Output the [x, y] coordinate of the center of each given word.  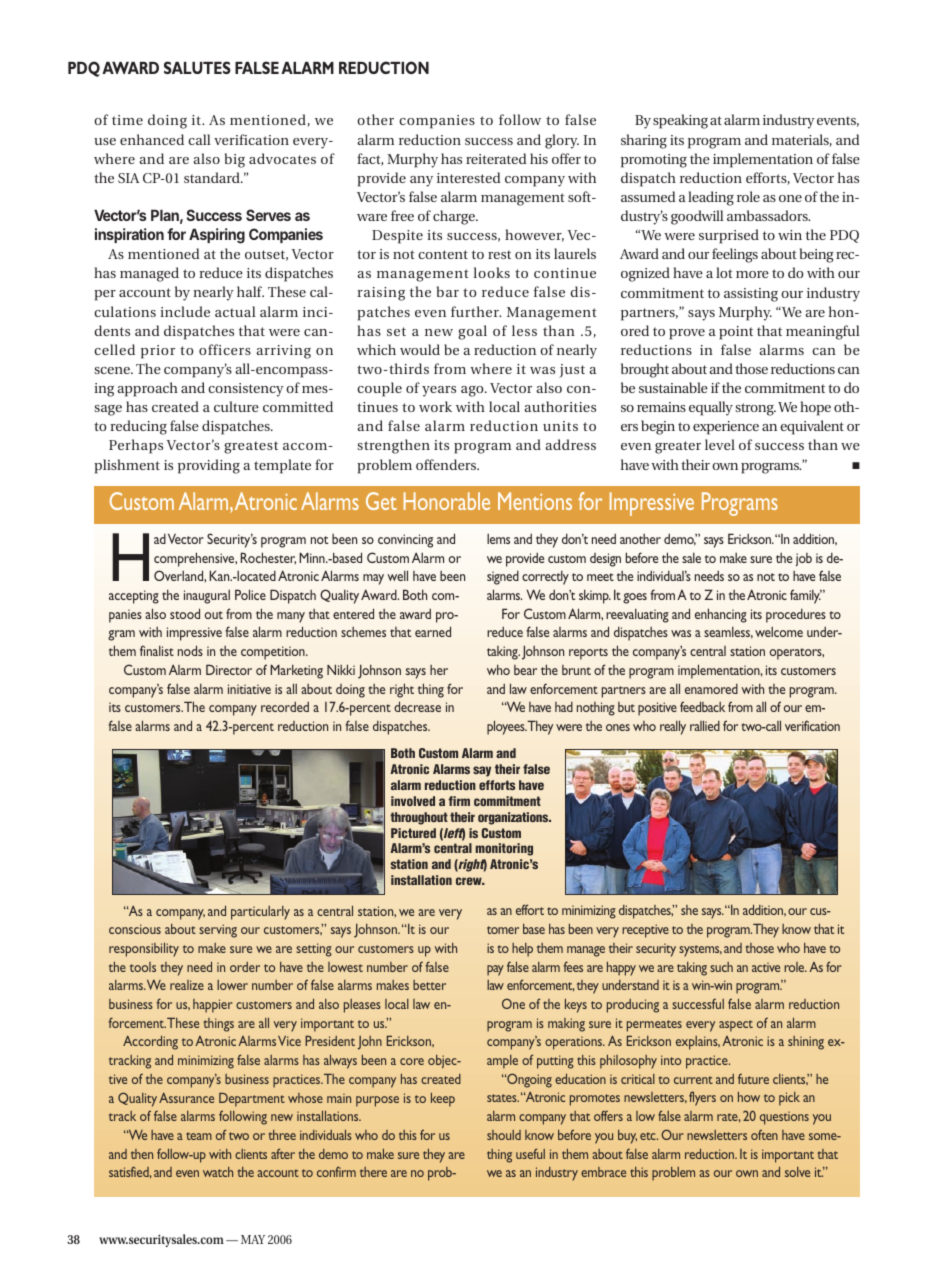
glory [562, 141]
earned [433, 631]
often [764, 1134]
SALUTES [197, 67]
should [504, 1135]
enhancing [721, 615]
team [199, 1136]
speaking [680, 121]
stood [185, 613]
